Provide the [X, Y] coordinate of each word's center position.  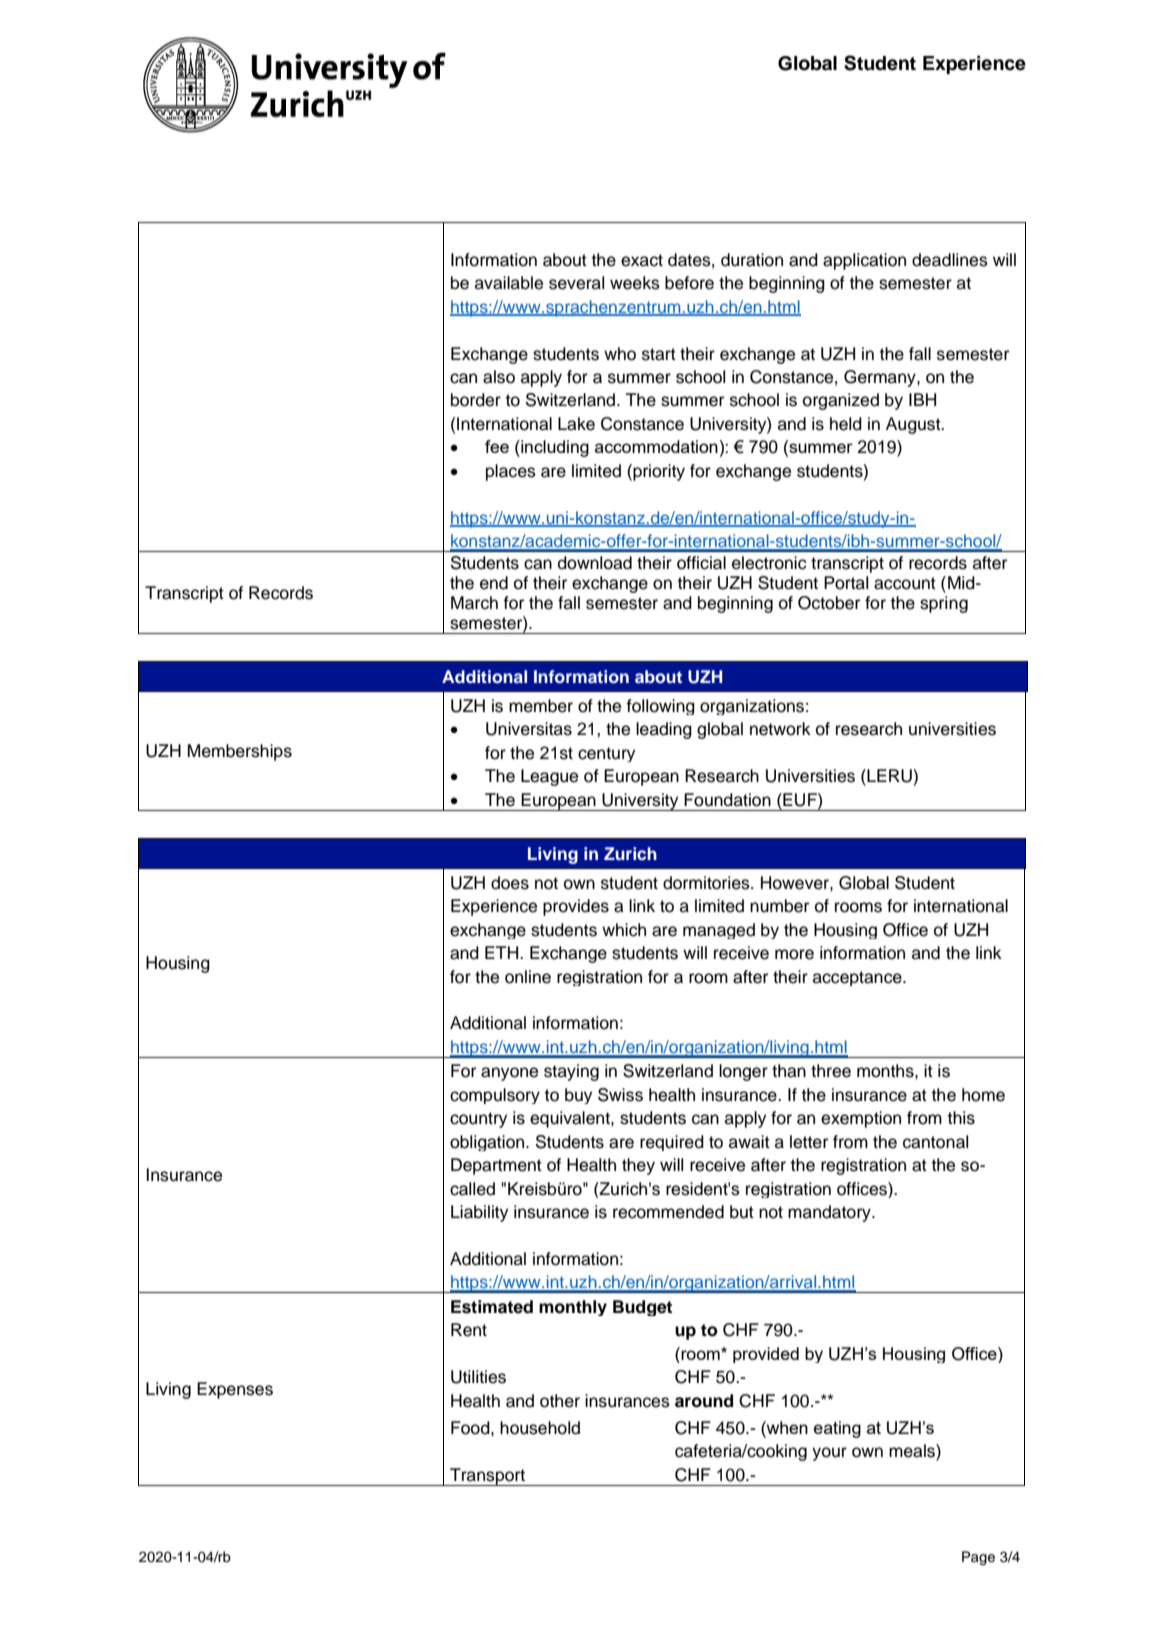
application [864, 261]
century [606, 754]
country [478, 1120]
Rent [469, 1330]
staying [571, 1072]
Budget [642, 1308]
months [886, 1071]
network [780, 729]
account [905, 583]
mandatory [830, 1213]
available [509, 283]
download [595, 563]
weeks [635, 283]
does [510, 883]
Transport [487, 1477]
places [511, 472]
